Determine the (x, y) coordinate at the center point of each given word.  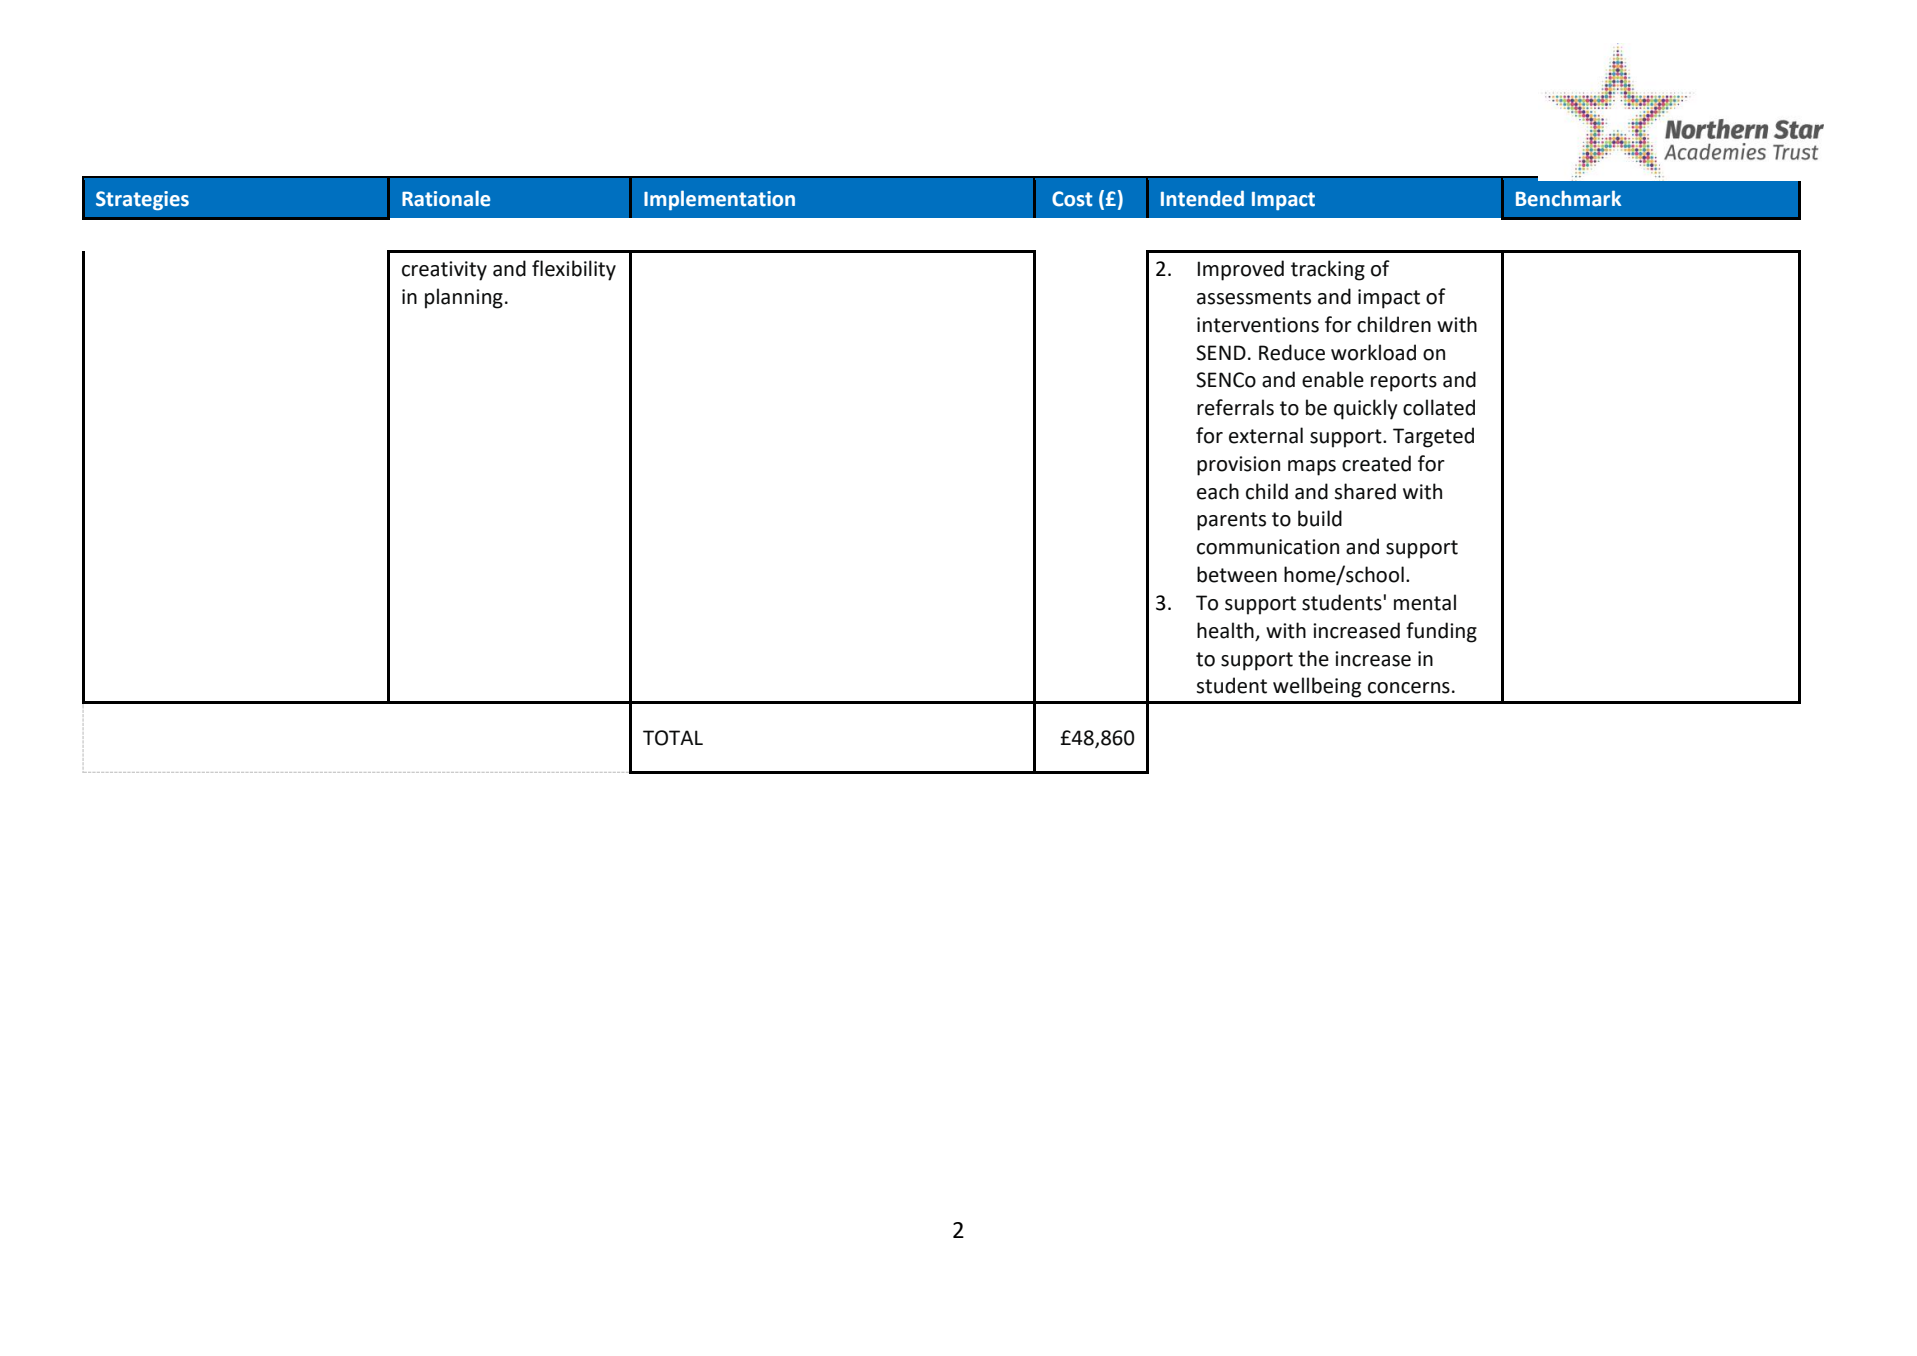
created (1376, 463)
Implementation (719, 200)
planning (464, 298)
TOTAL (673, 738)
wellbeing (1317, 687)
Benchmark (1568, 198)
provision (1238, 466)
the (1313, 658)
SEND (1221, 353)
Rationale (446, 198)
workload (1373, 352)
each (1218, 491)
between (1237, 574)
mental (1425, 602)
